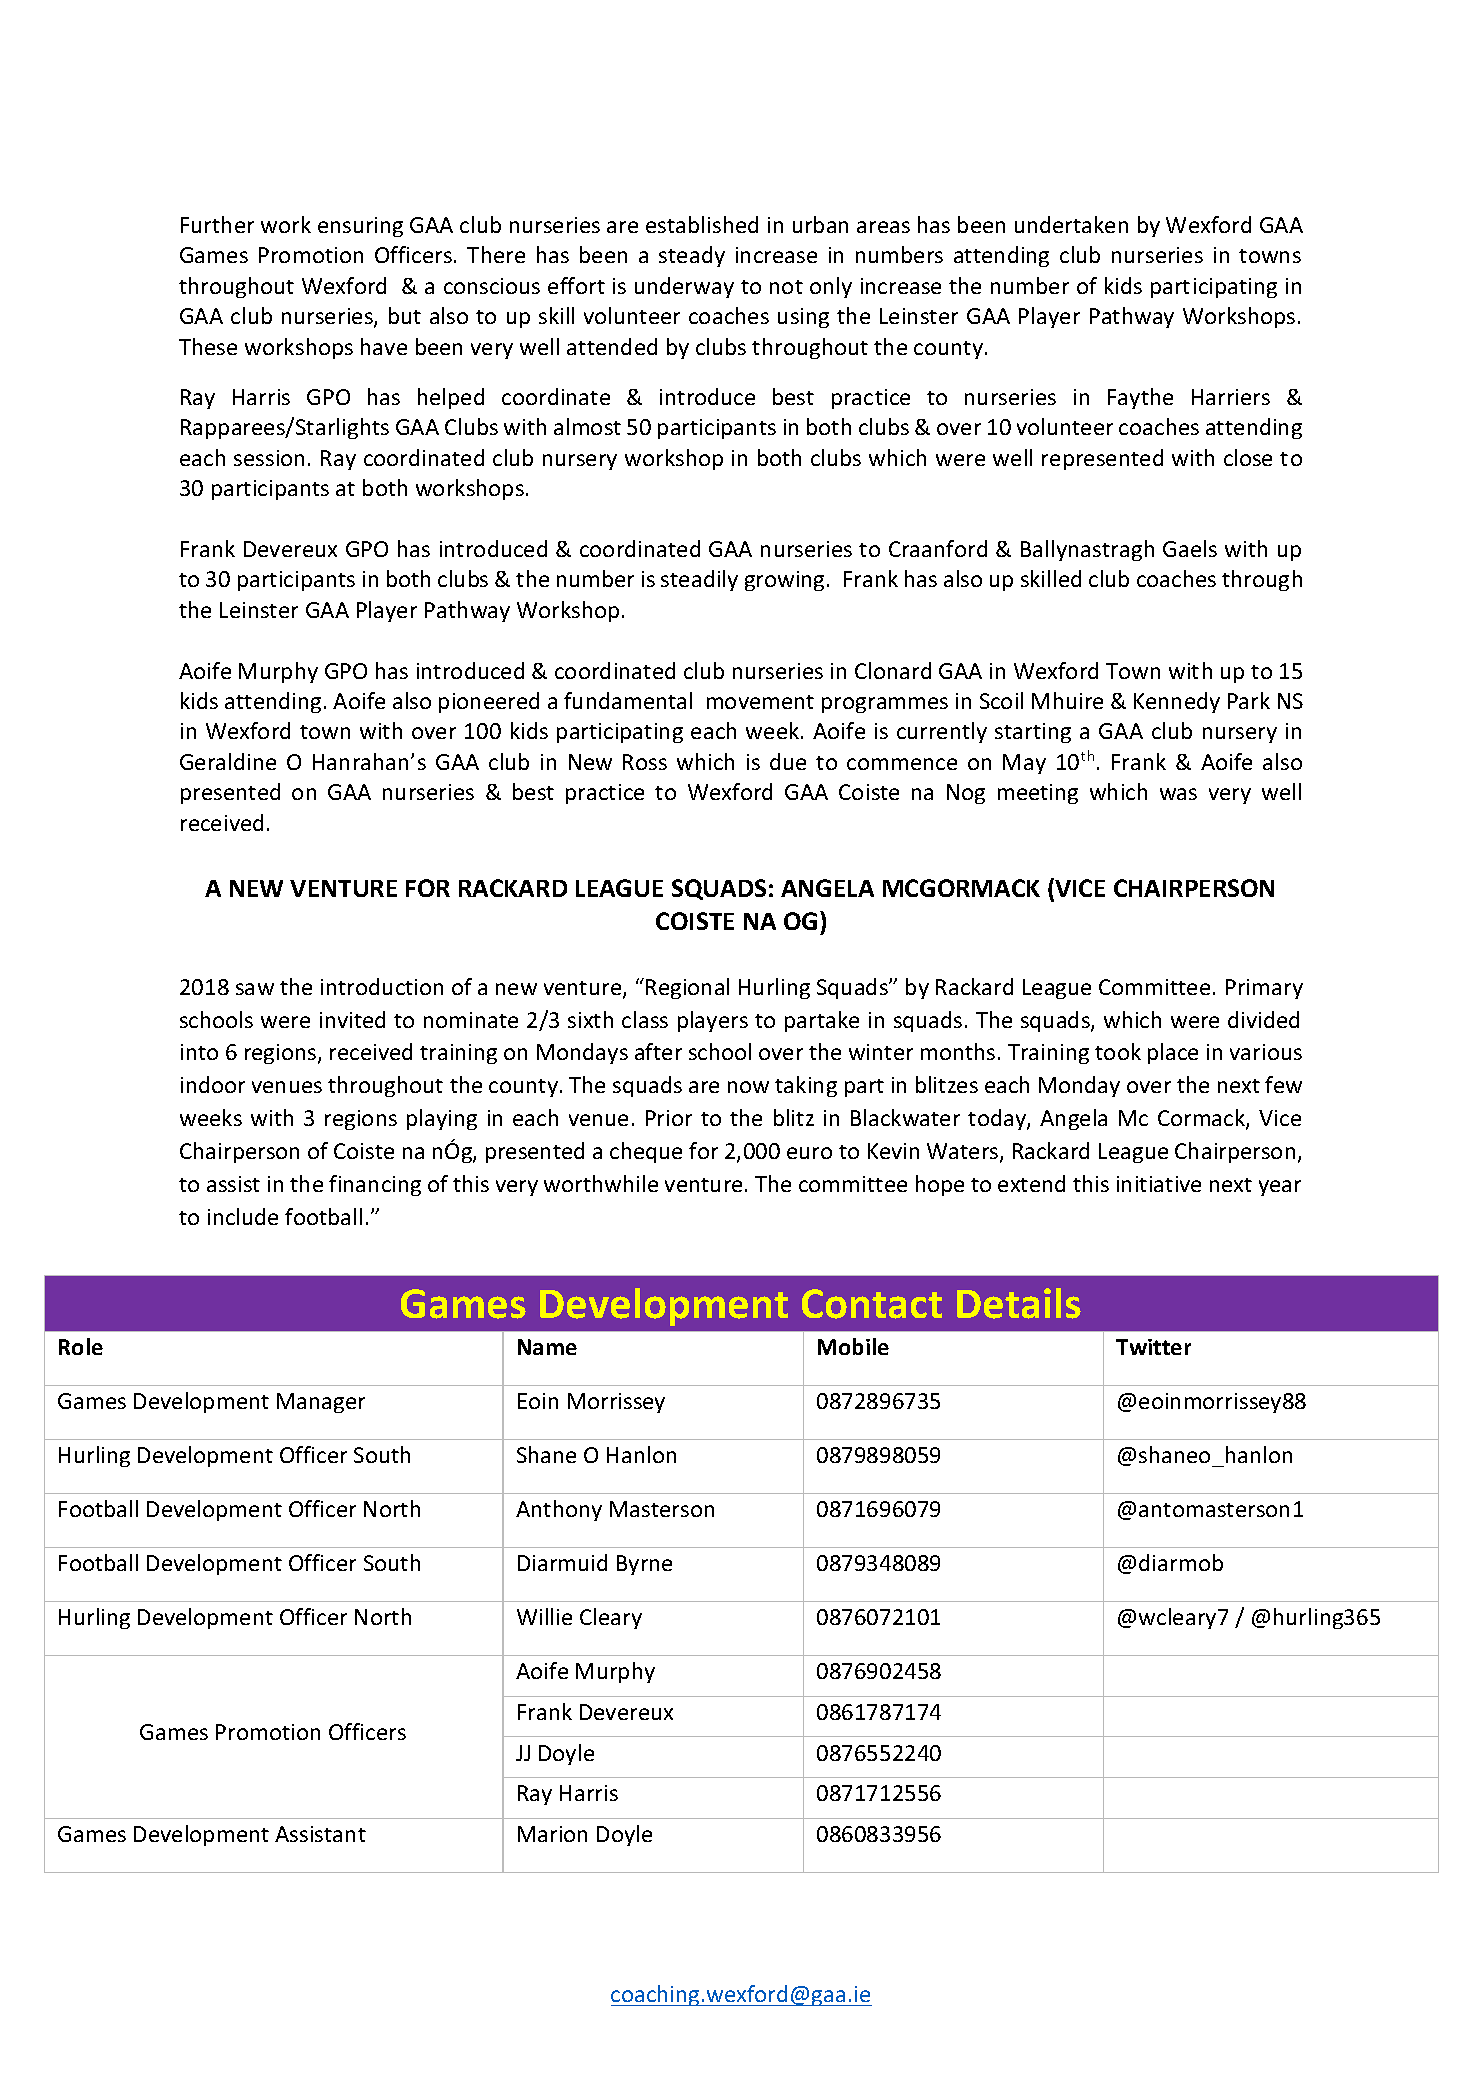  I want to click on Marion, so click(552, 1834).
